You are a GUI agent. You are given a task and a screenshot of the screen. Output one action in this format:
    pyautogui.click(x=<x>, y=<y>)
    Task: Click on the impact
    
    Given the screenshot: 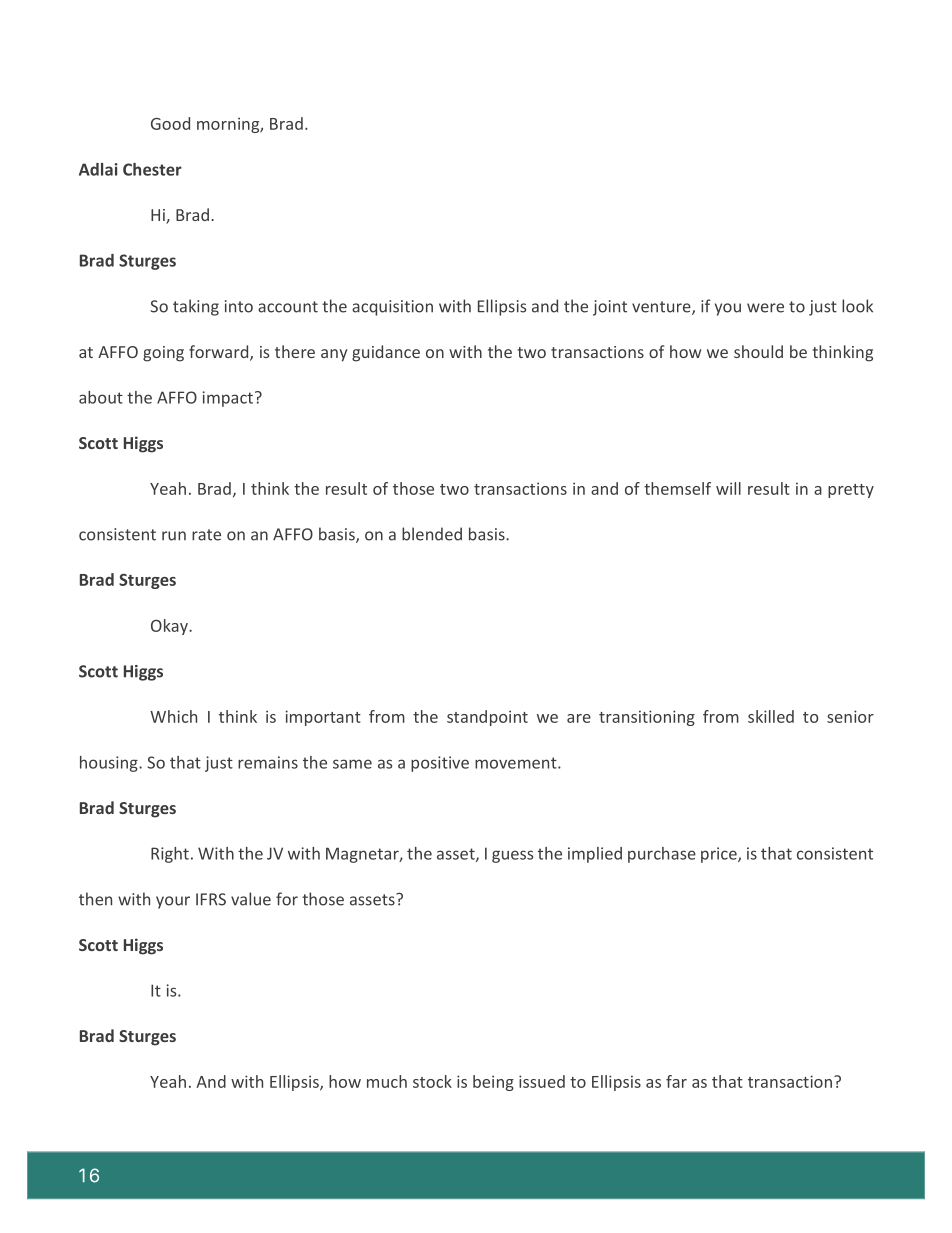 What is the action you would take?
    pyautogui.click(x=228, y=399)
